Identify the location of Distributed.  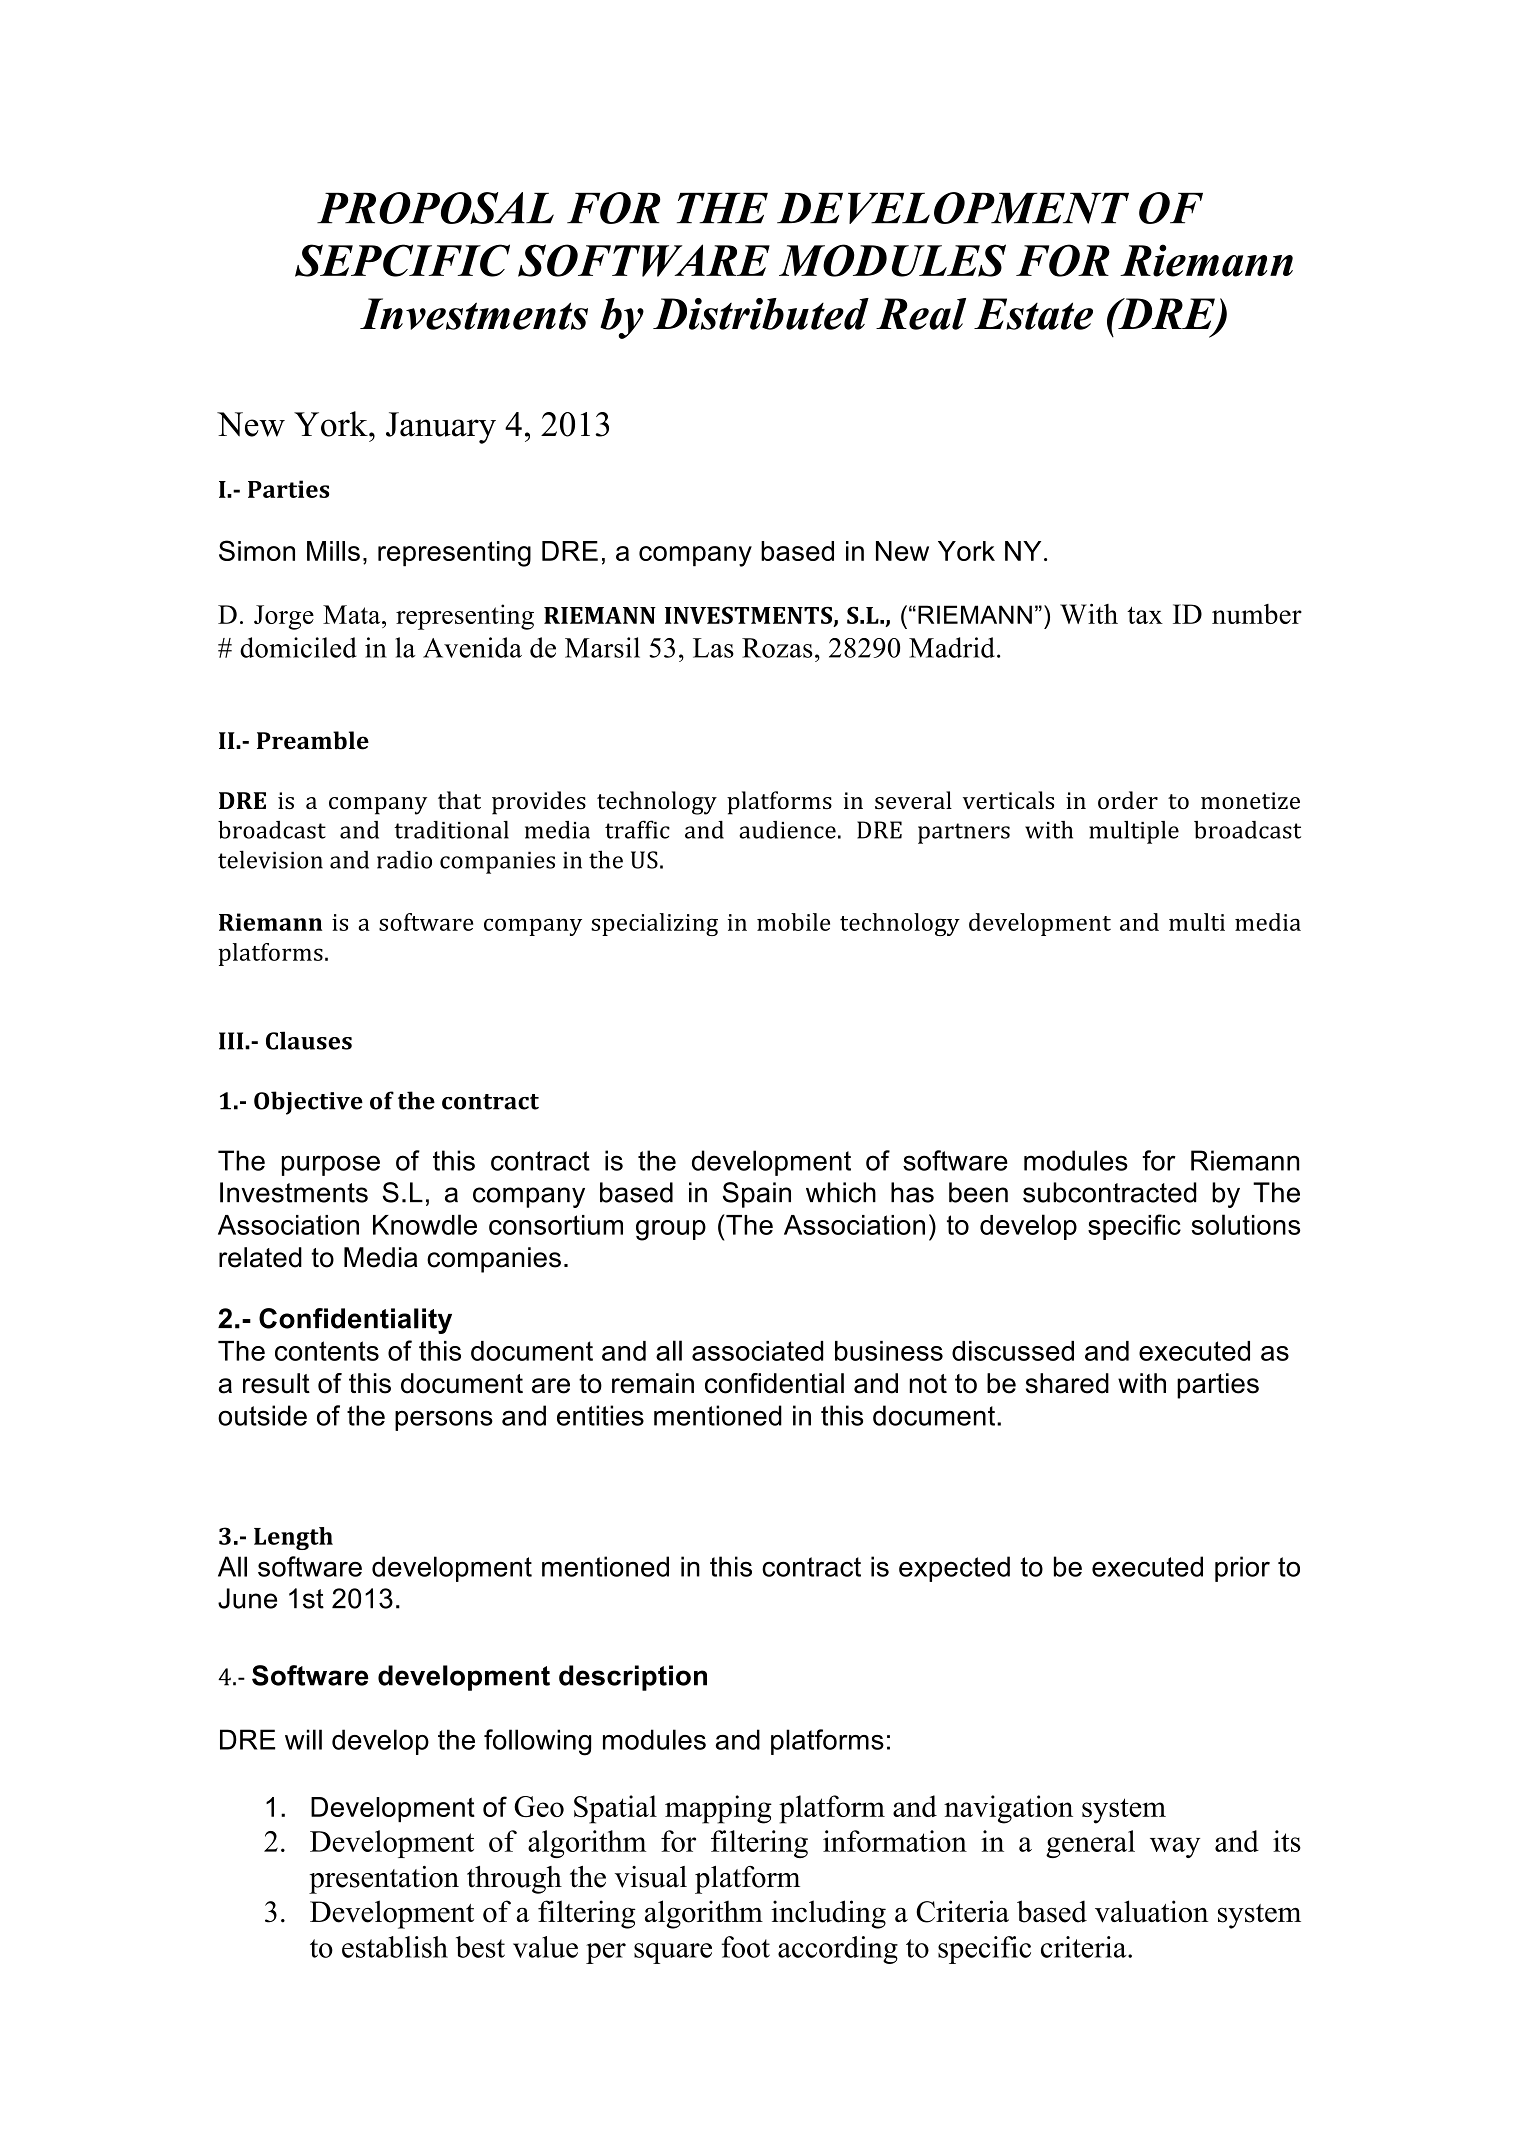
(761, 314).
